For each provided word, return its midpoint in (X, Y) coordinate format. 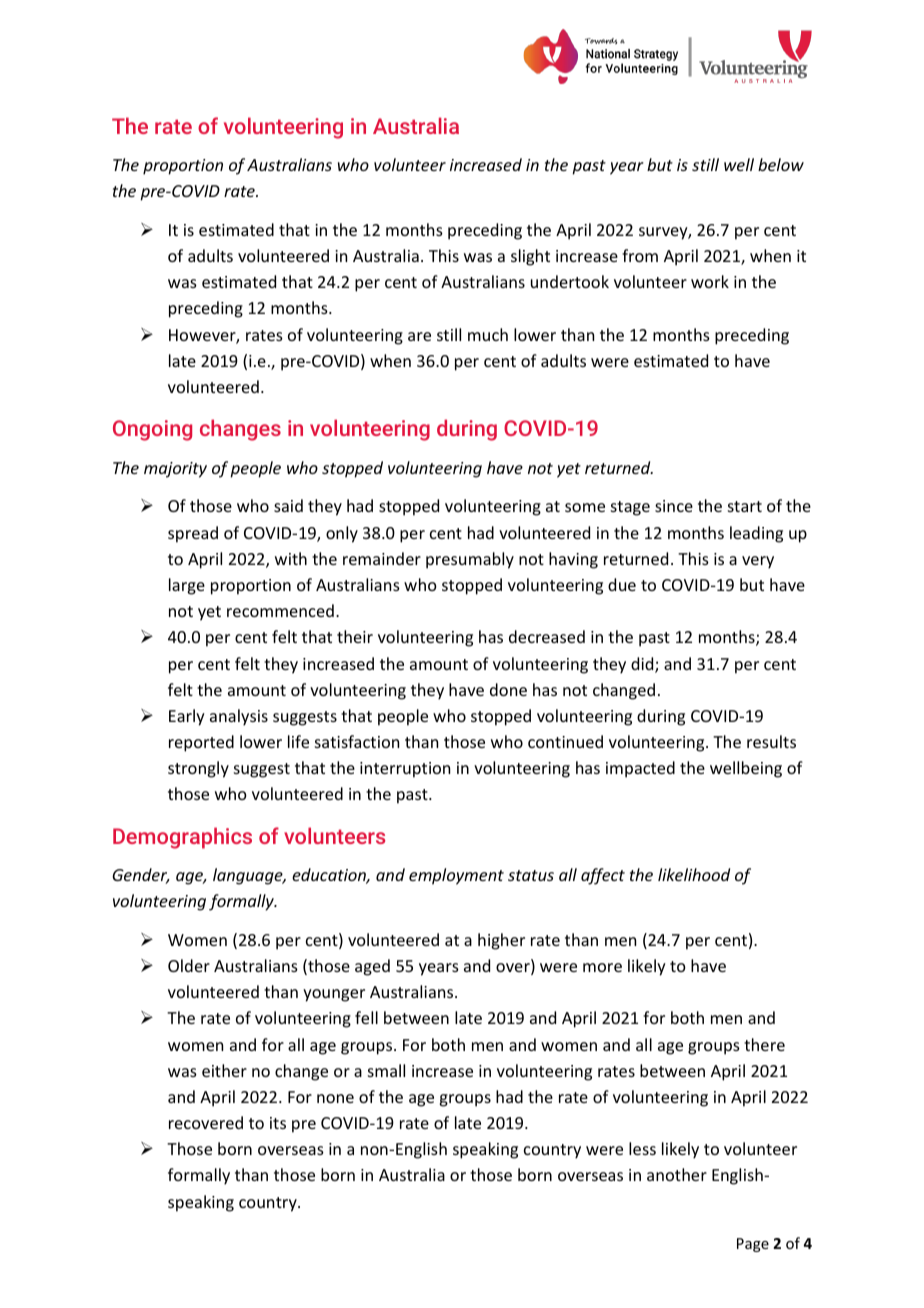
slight (530, 257)
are (419, 336)
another (677, 1174)
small (386, 1070)
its (278, 1123)
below (781, 164)
